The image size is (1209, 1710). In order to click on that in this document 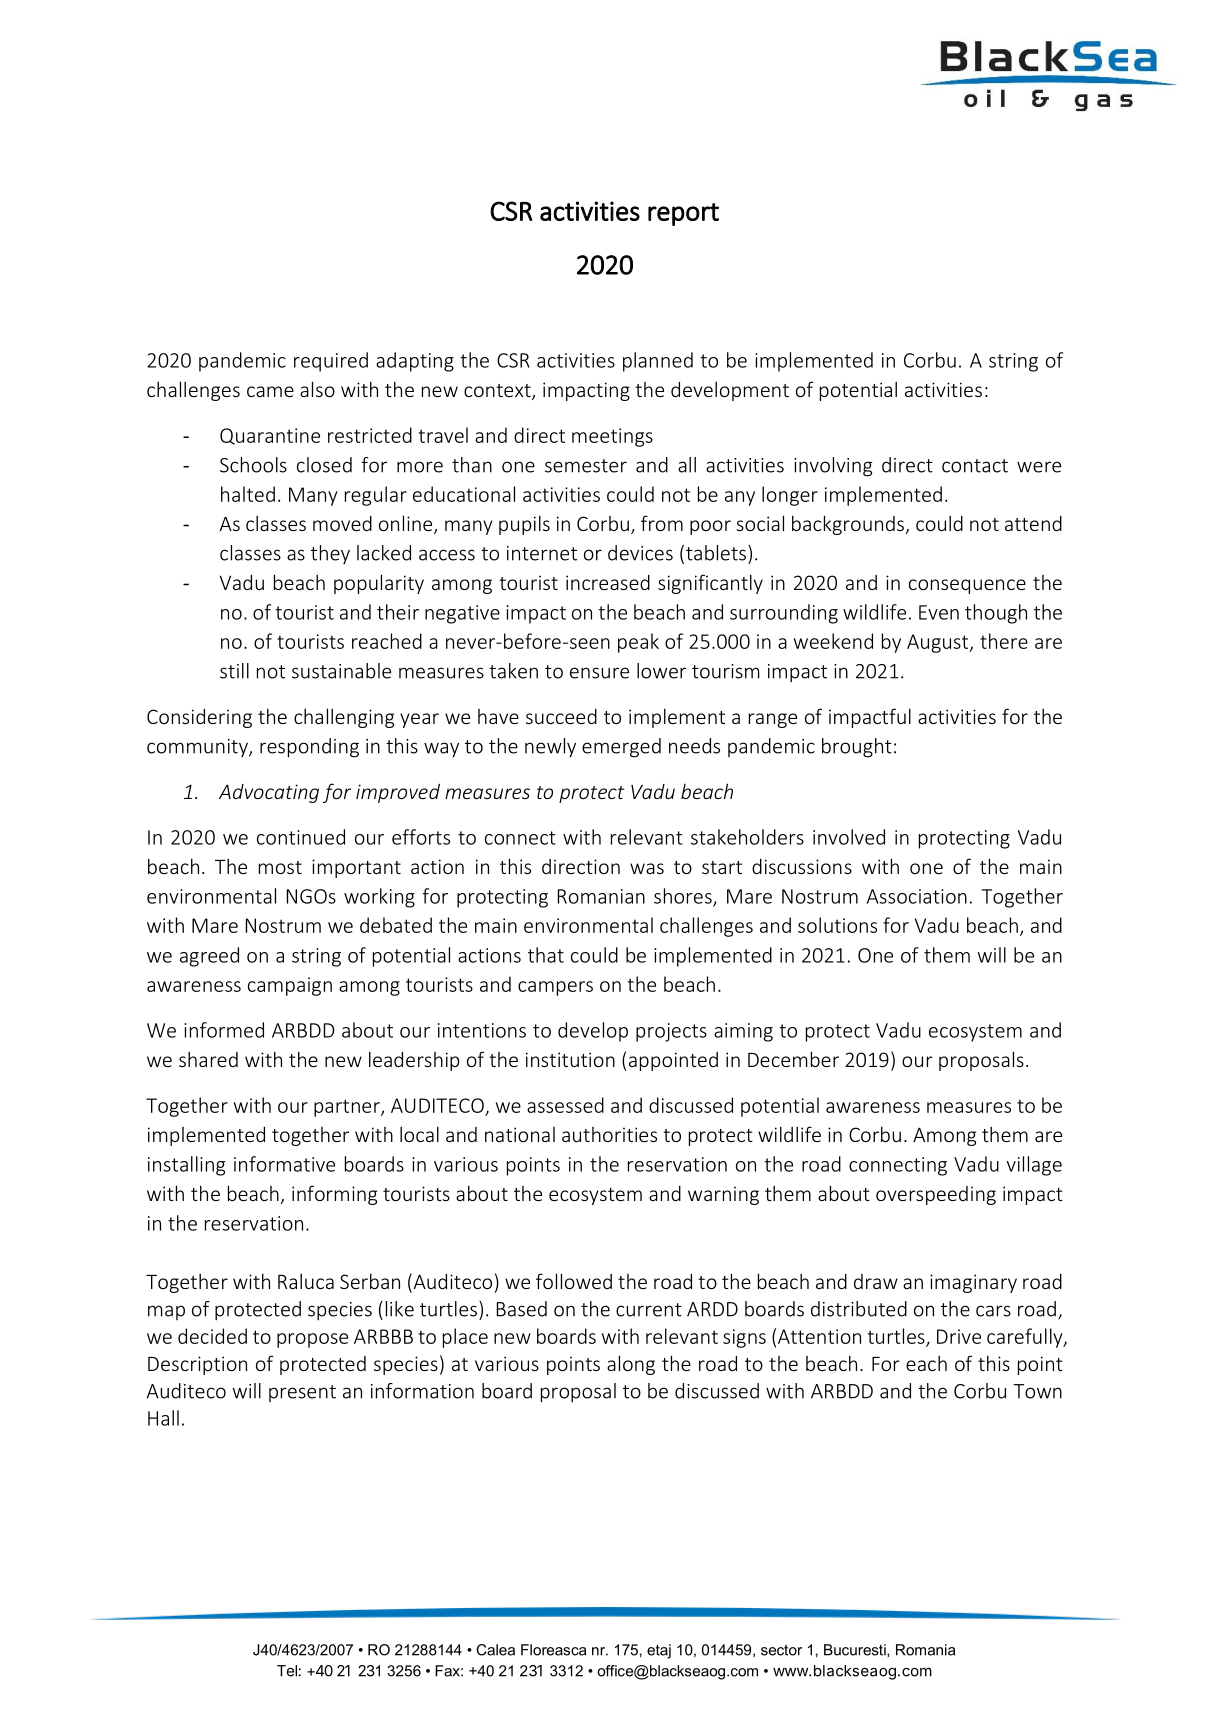, I will do `click(546, 955)`.
